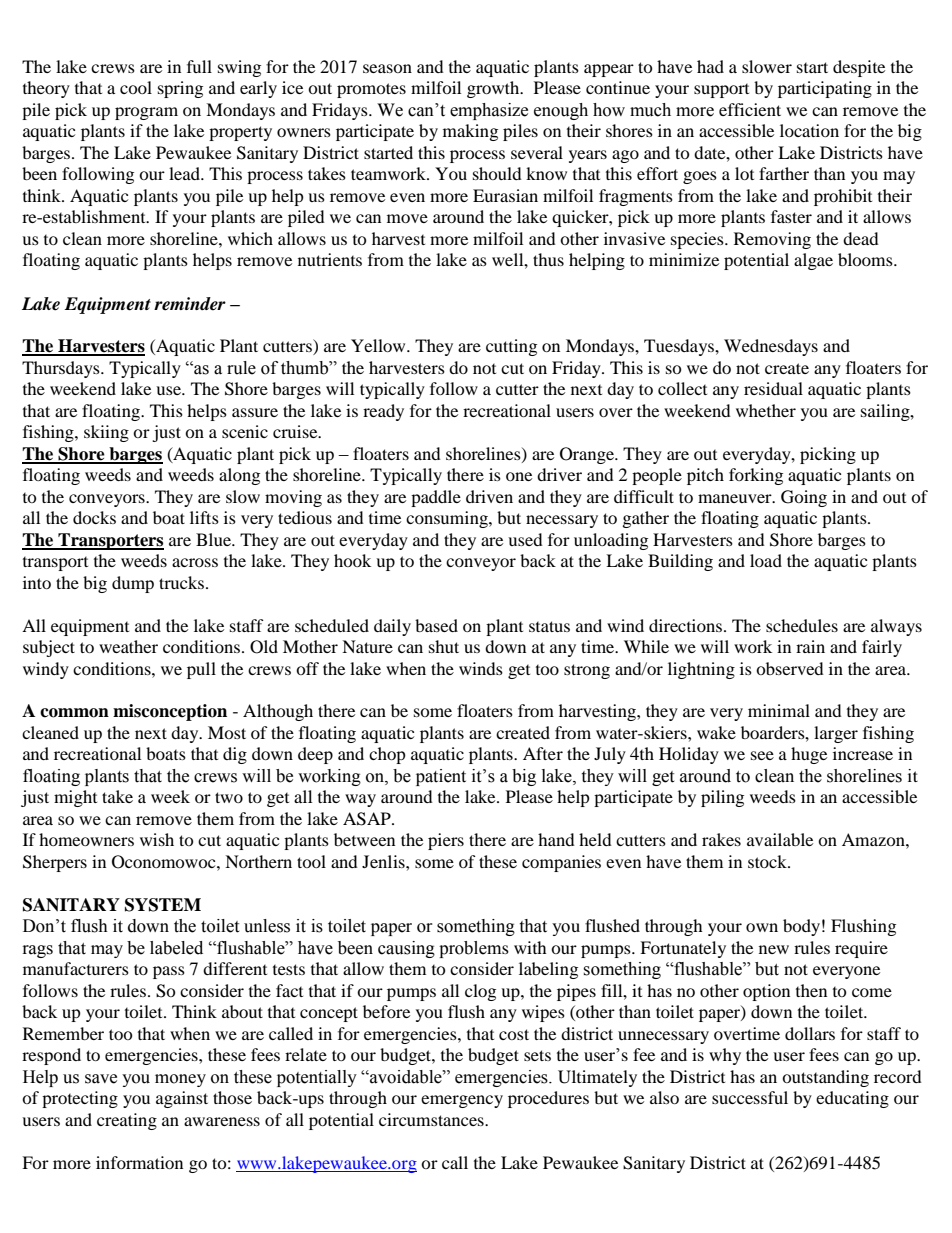  What do you see at coordinates (825, 89) in the image?
I see `participating` at bounding box center [825, 89].
